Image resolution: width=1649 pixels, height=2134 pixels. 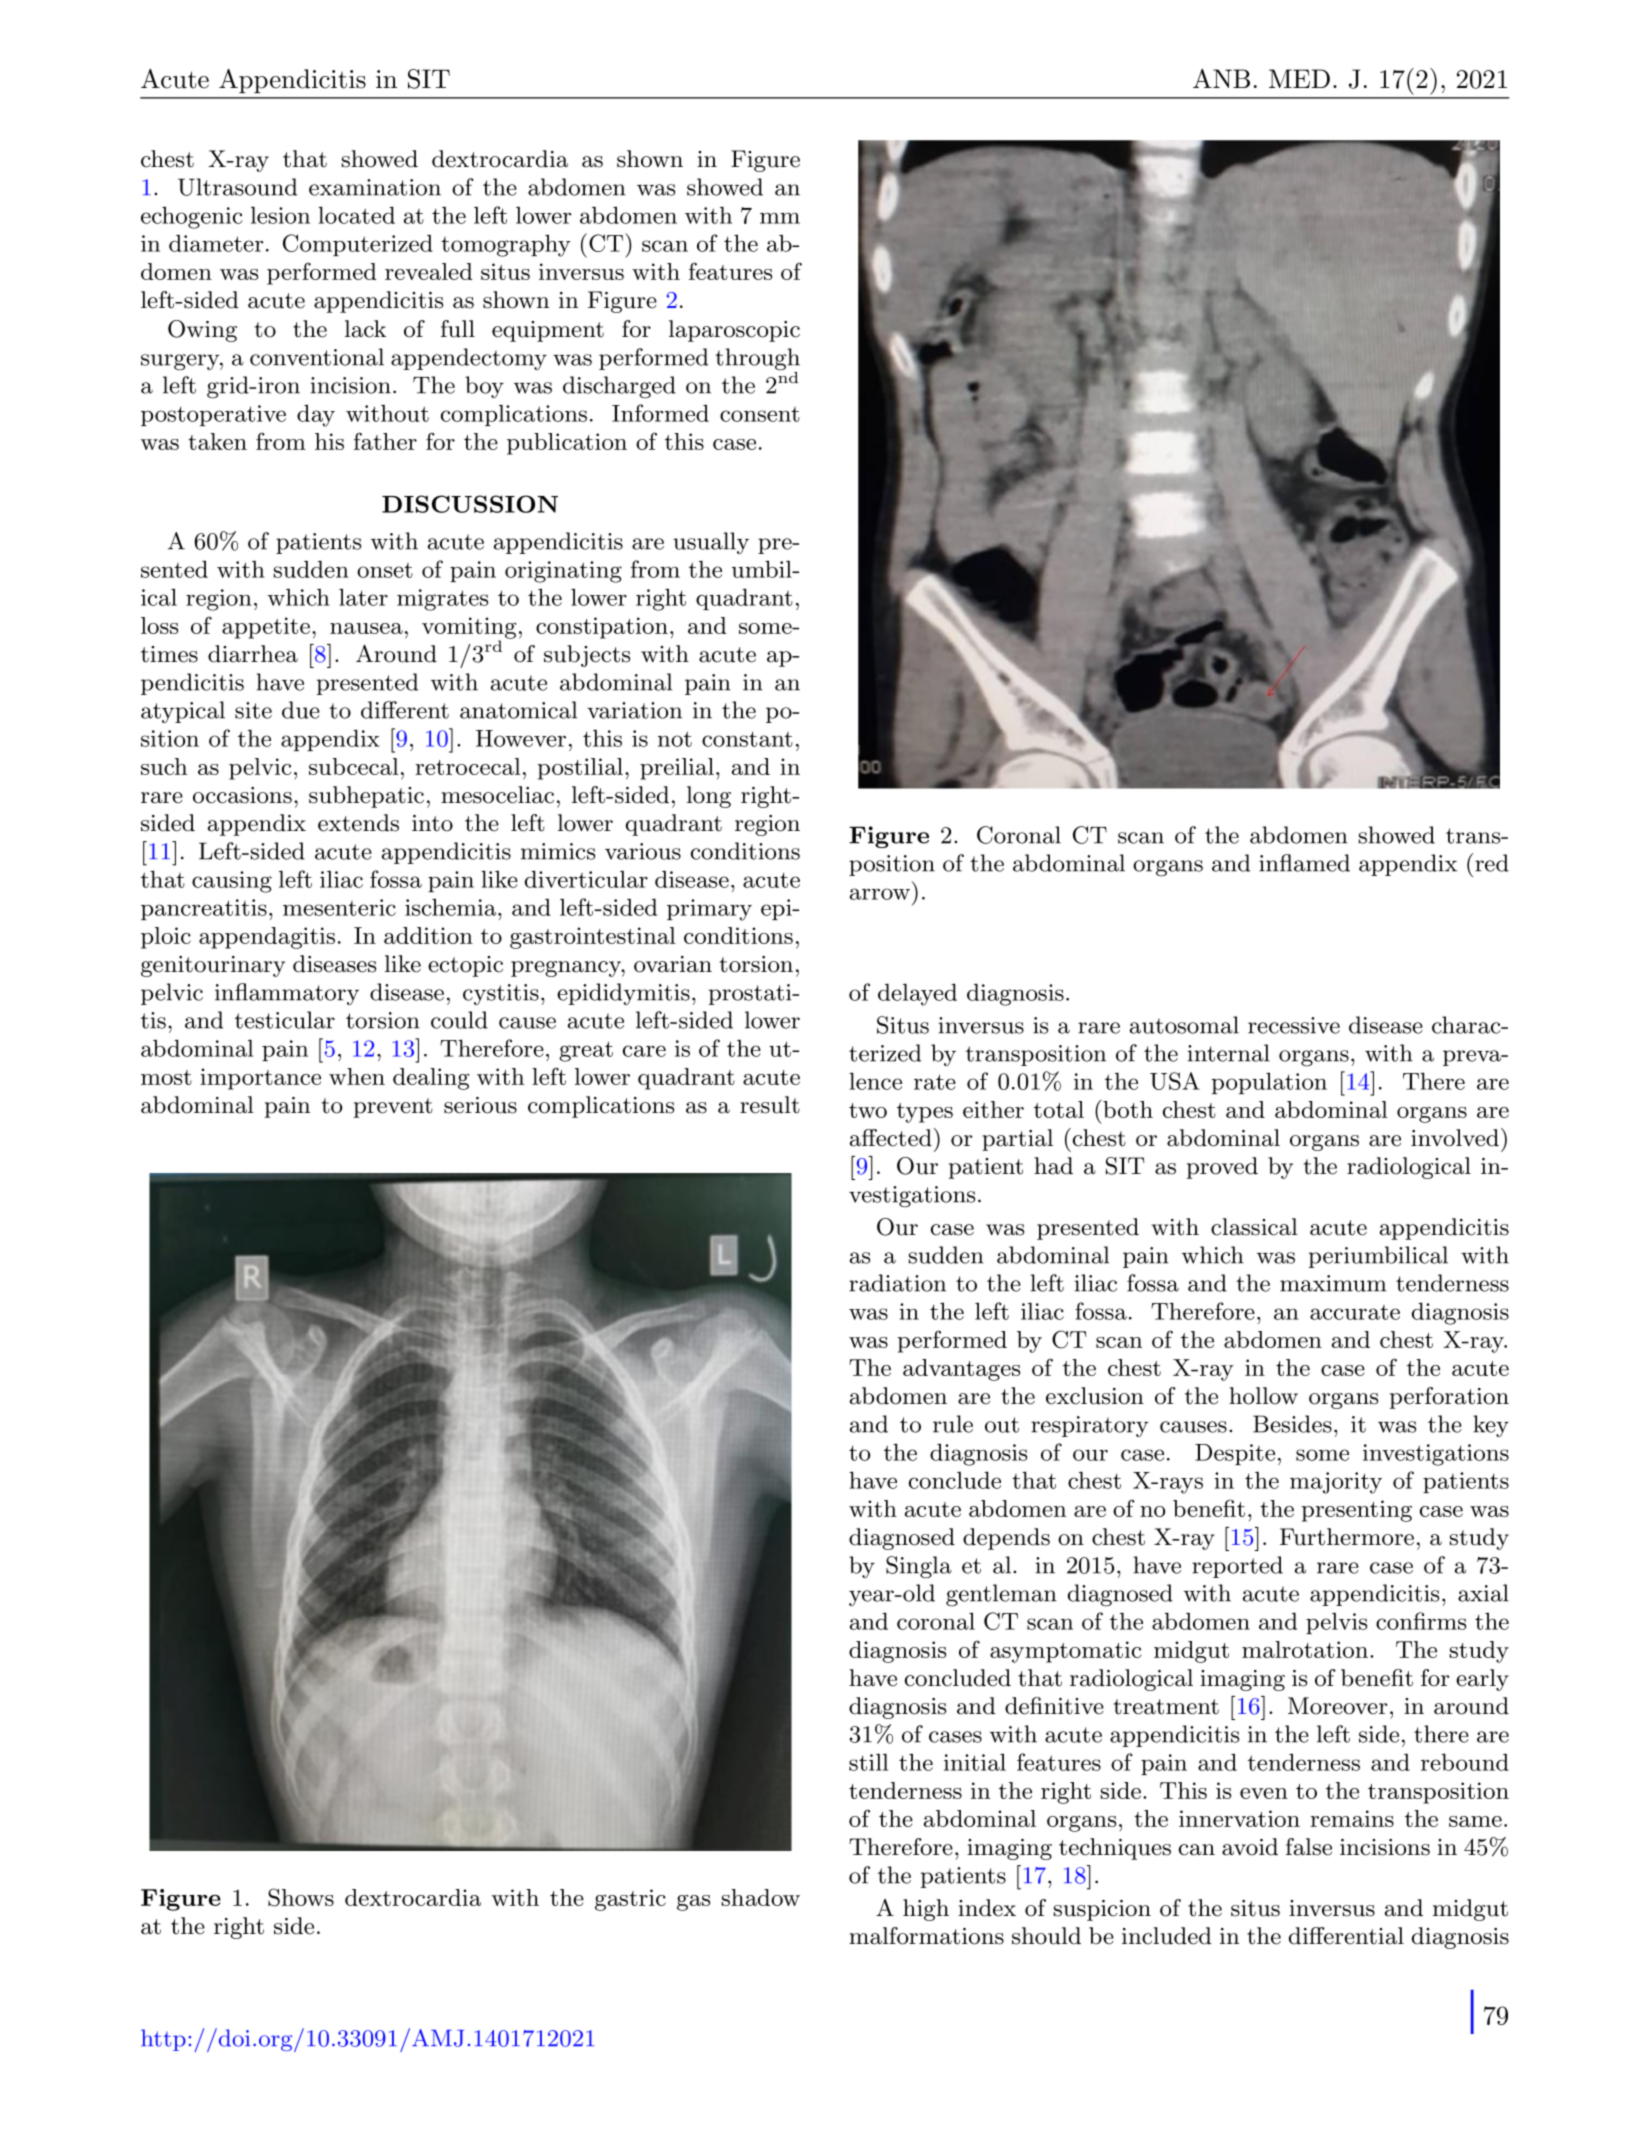 What do you see at coordinates (1333, 1283) in the screenshot?
I see `maximum` at bounding box center [1333, 1283].
